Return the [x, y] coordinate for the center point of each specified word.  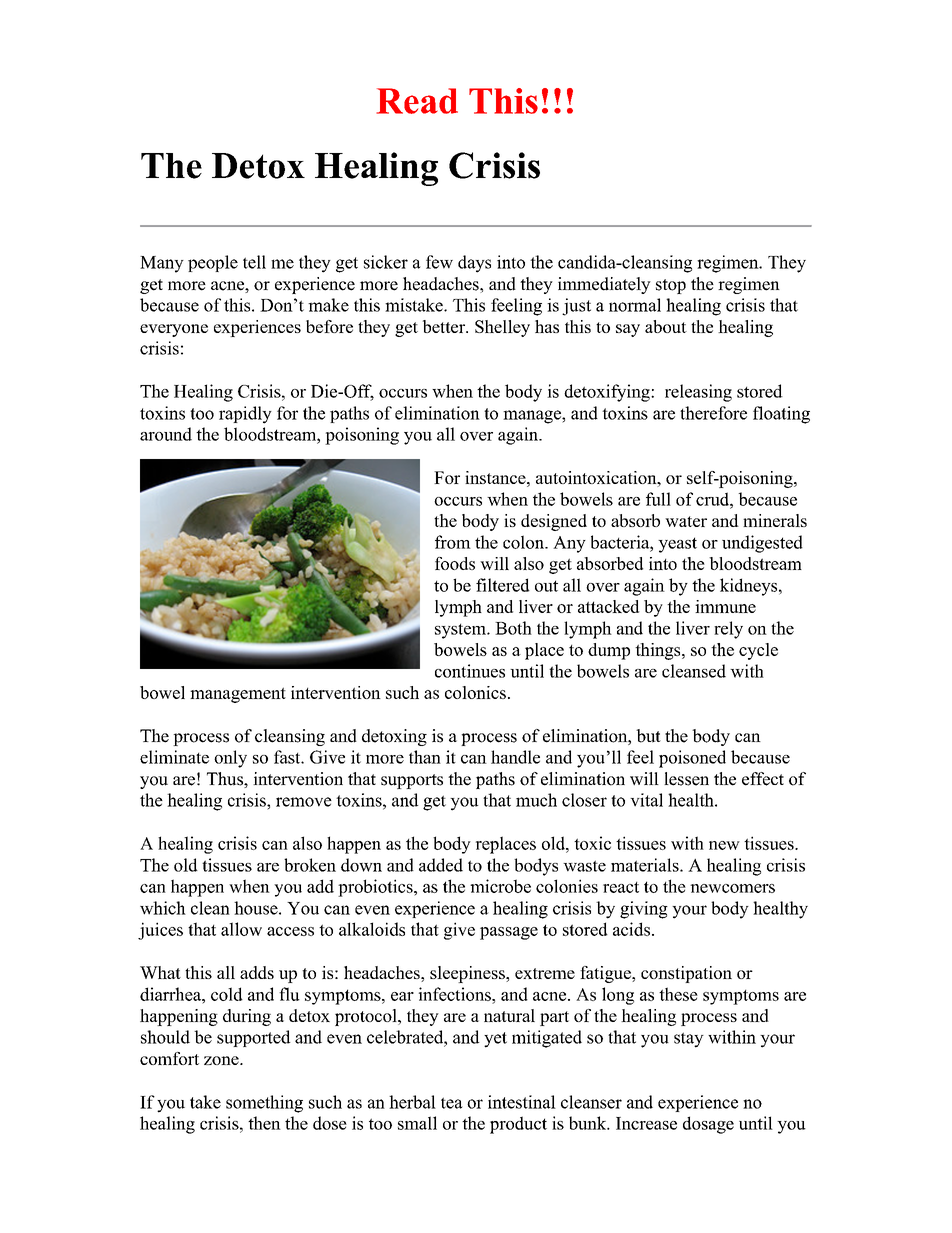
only [230, 759]
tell [254, 262]
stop [671, 286]
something [264, 1104]
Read [417, 101]
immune [725, 606]
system [461, 631]
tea [452, 1103]
